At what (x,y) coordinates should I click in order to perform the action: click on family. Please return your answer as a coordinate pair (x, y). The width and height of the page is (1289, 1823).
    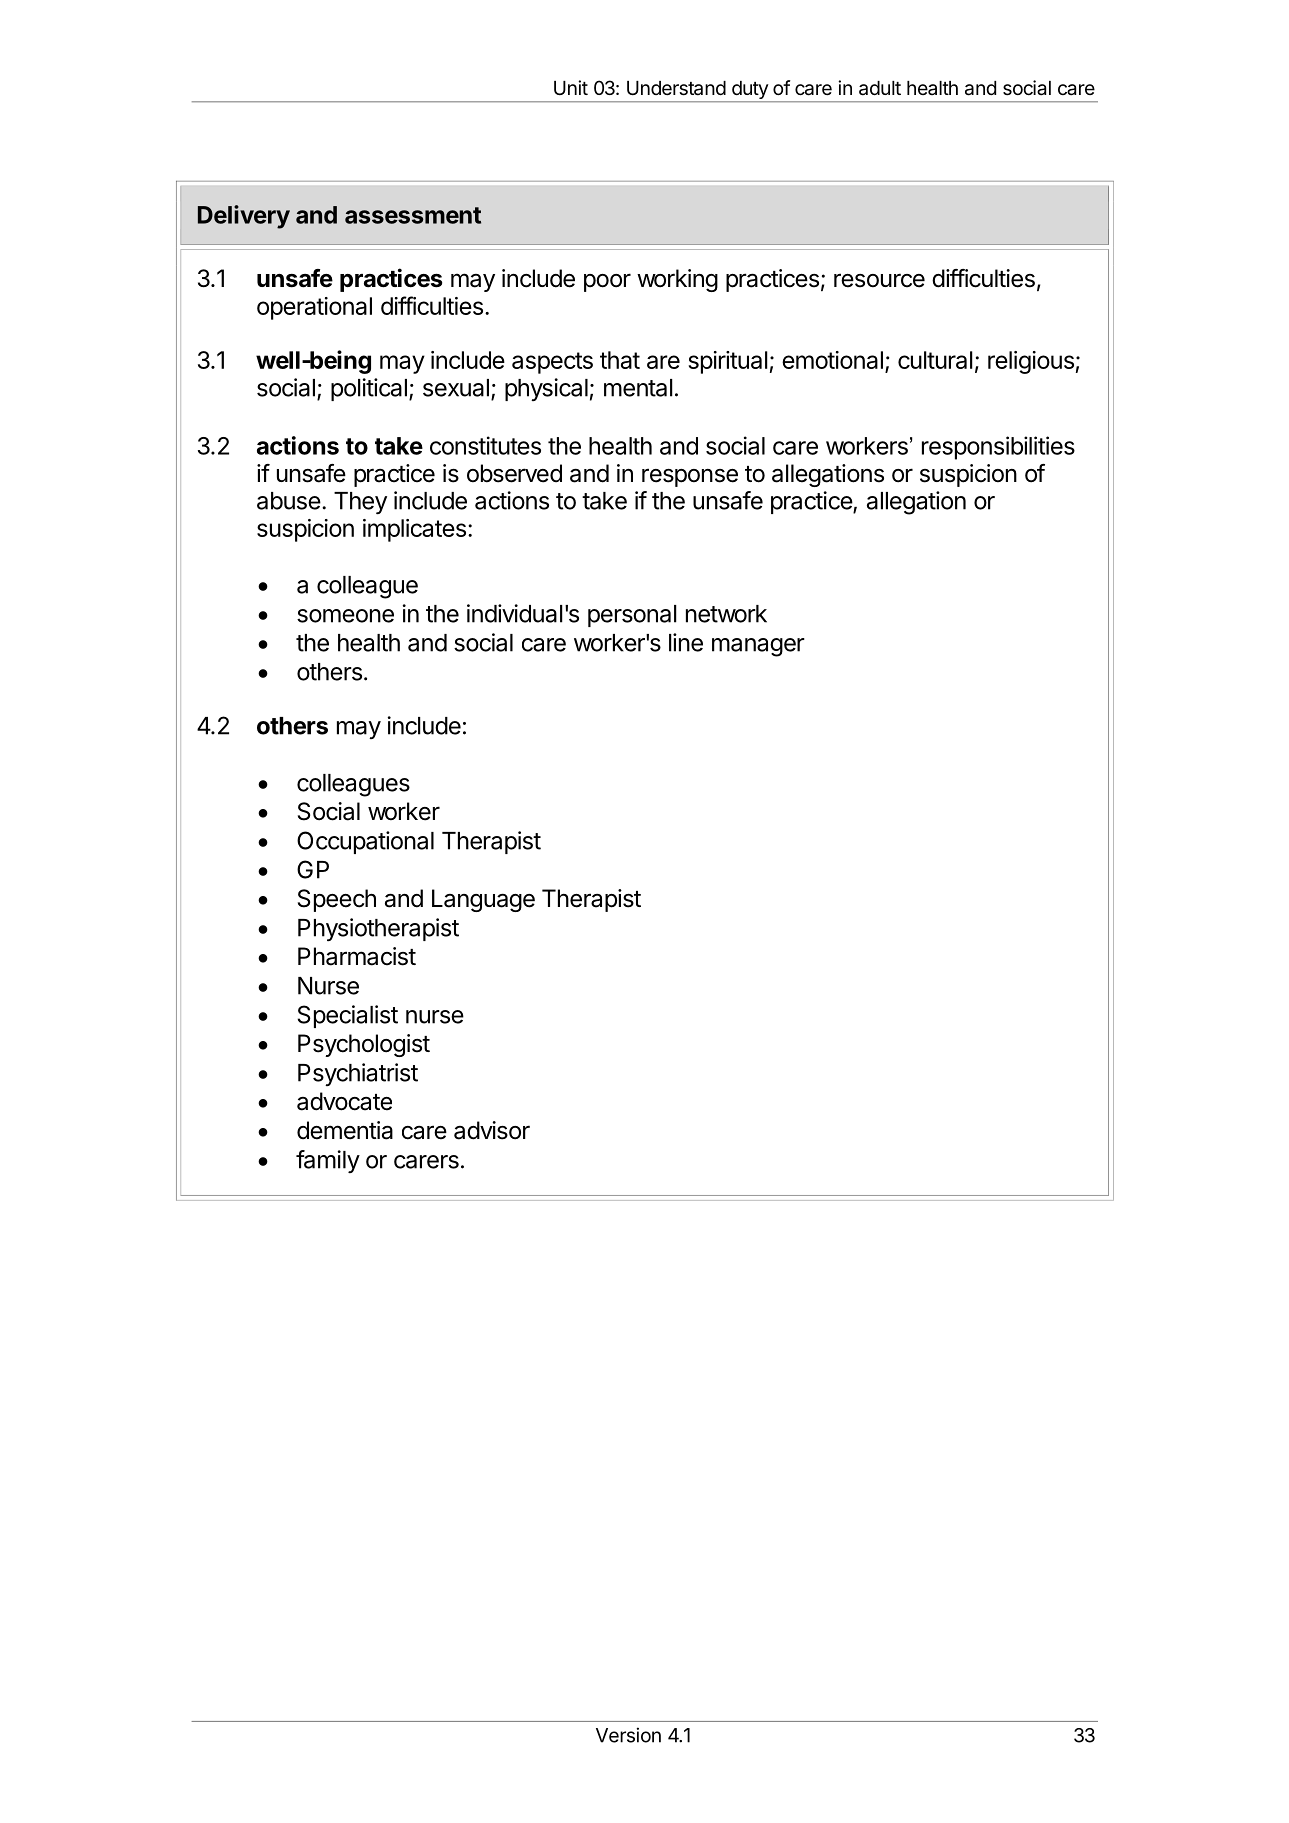
    Looking at the image, I should click on (328, 1161).
